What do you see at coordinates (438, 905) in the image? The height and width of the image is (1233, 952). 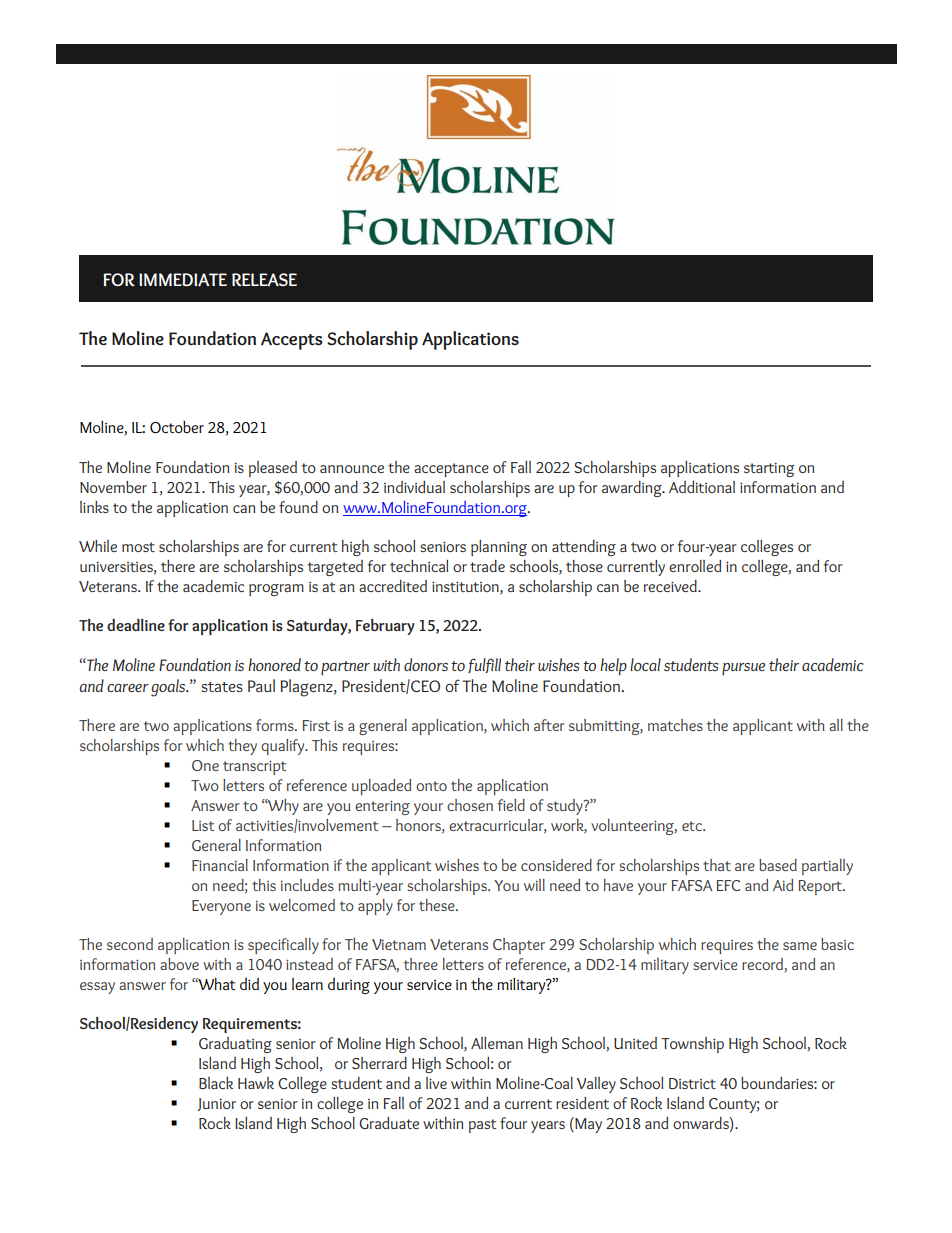 I see `these` at bounding box center [438, 905].
